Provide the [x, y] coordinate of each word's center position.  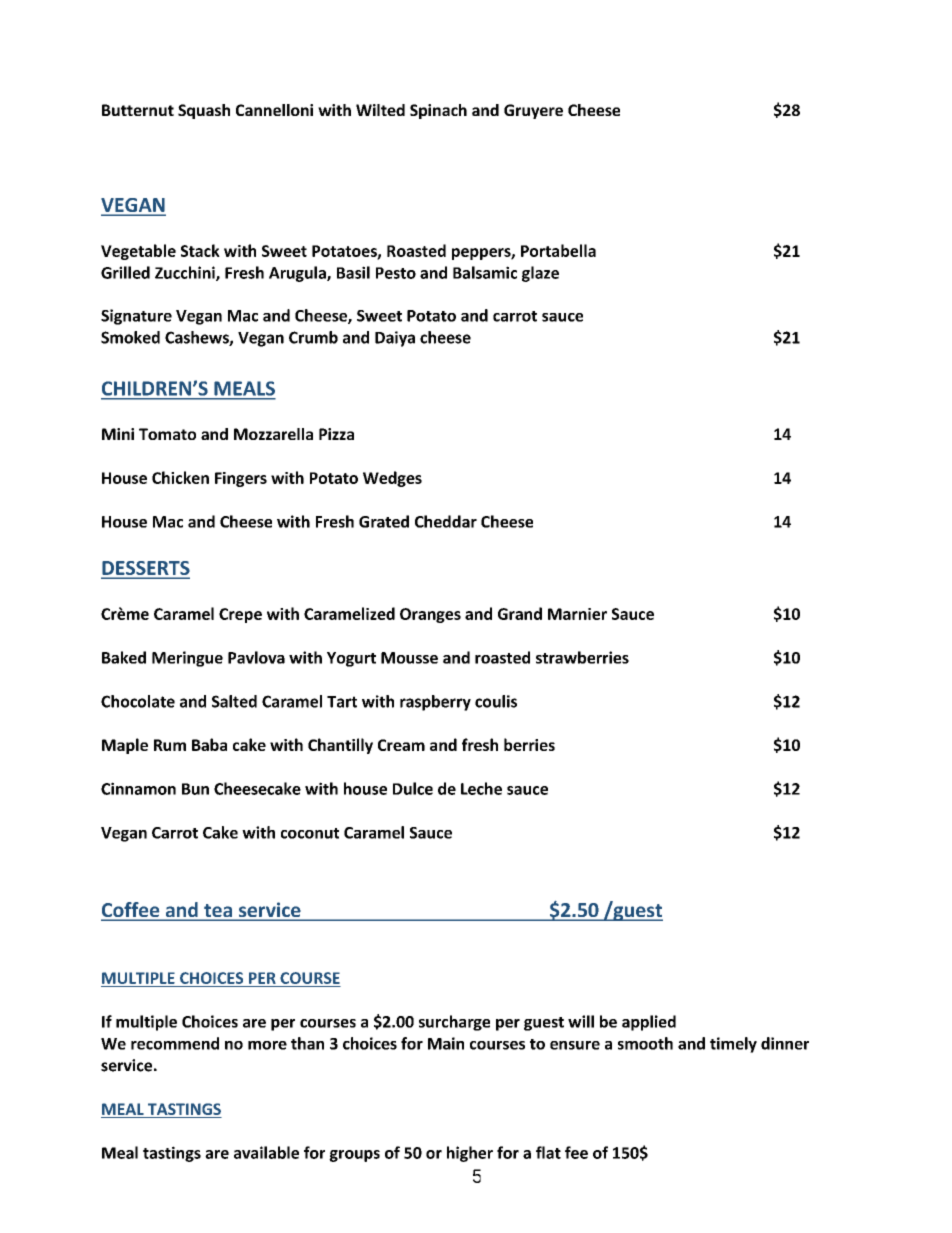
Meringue [187, 659]
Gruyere [533, 111]
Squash [204, 111]
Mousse [409, 658]
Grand [520, 613]
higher [470, 1154]
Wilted [380, 110]
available [266, 1152]
